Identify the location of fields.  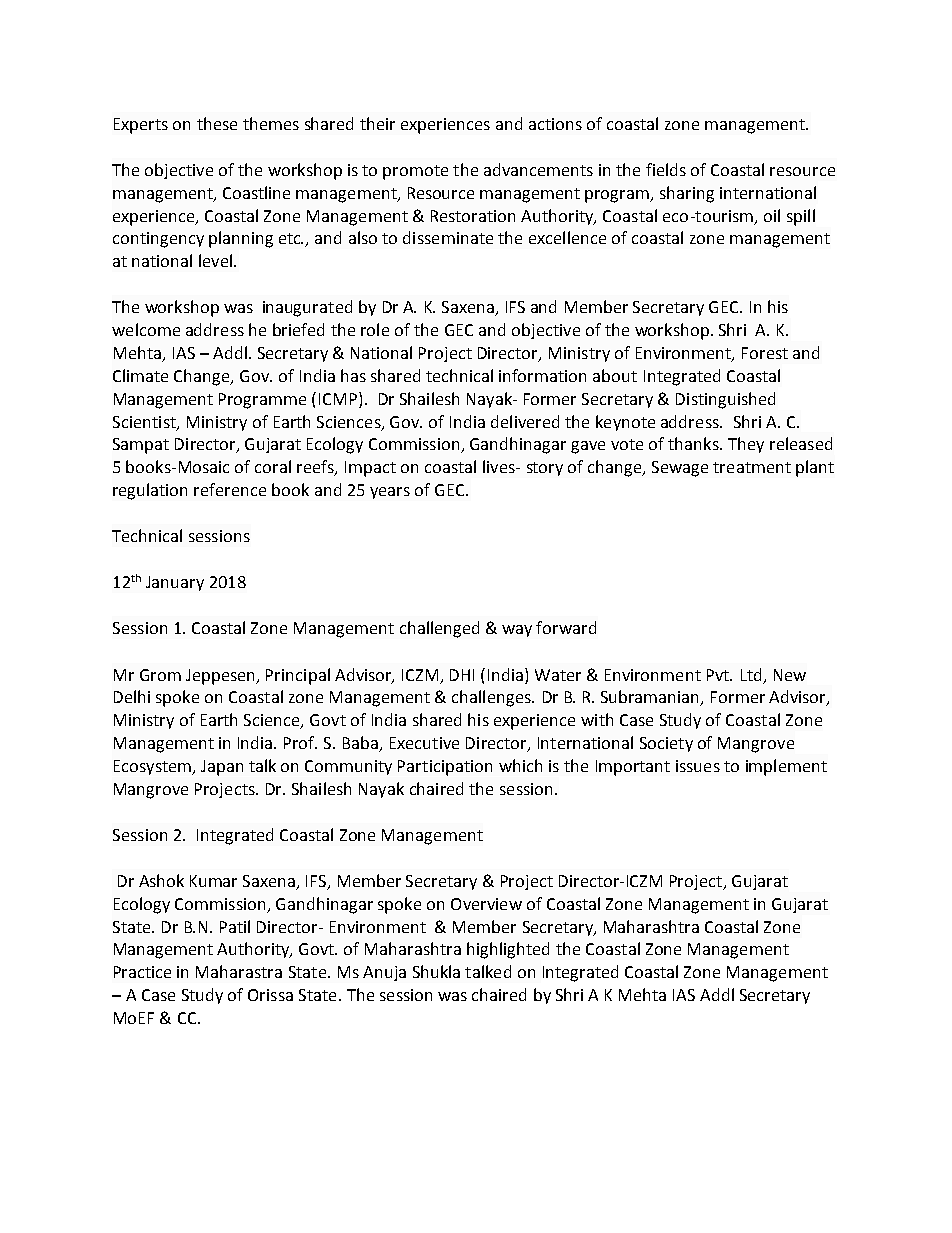
(666, 169).
